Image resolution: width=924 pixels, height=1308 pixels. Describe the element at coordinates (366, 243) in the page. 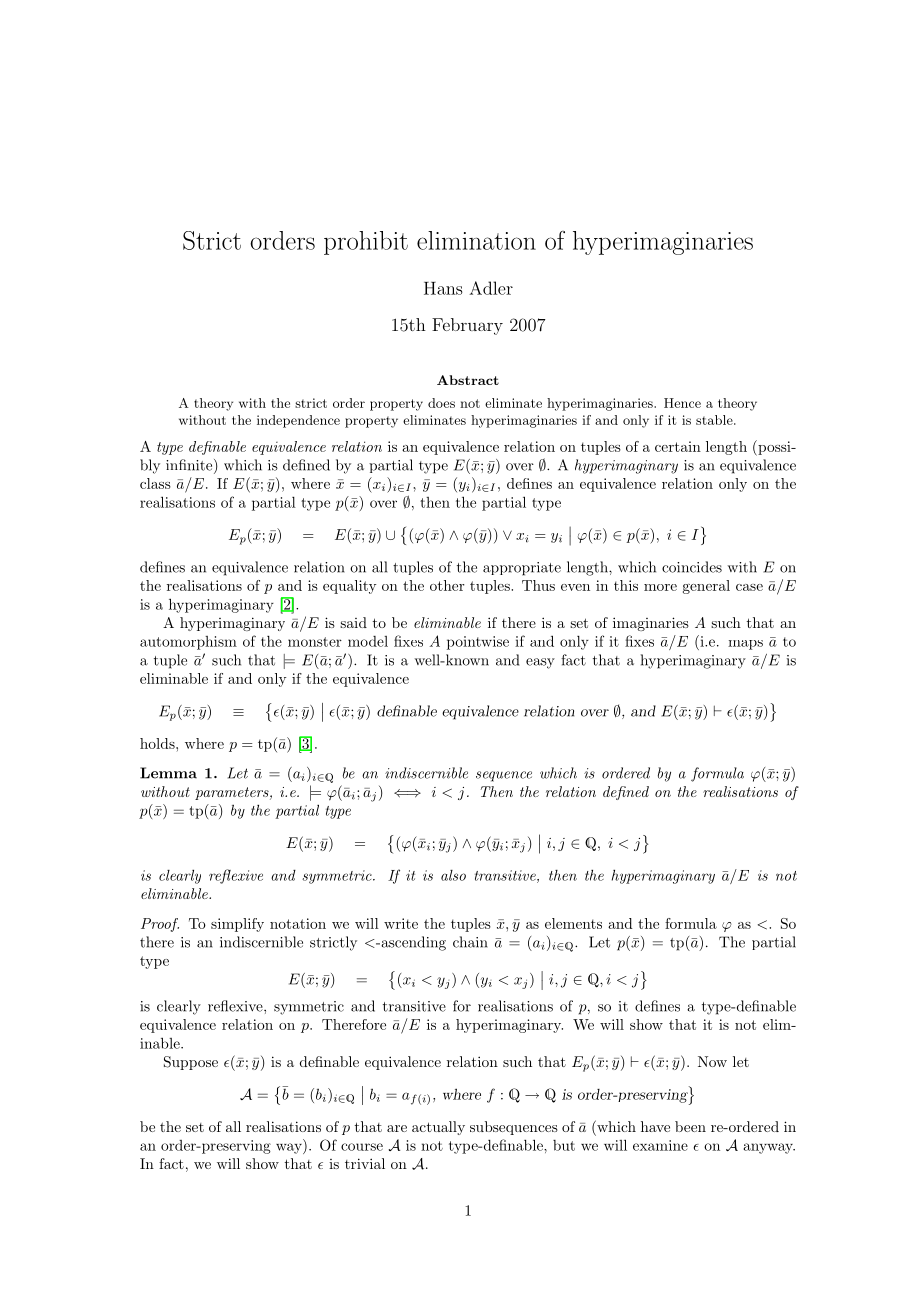

I see `prohibit` at that location.
